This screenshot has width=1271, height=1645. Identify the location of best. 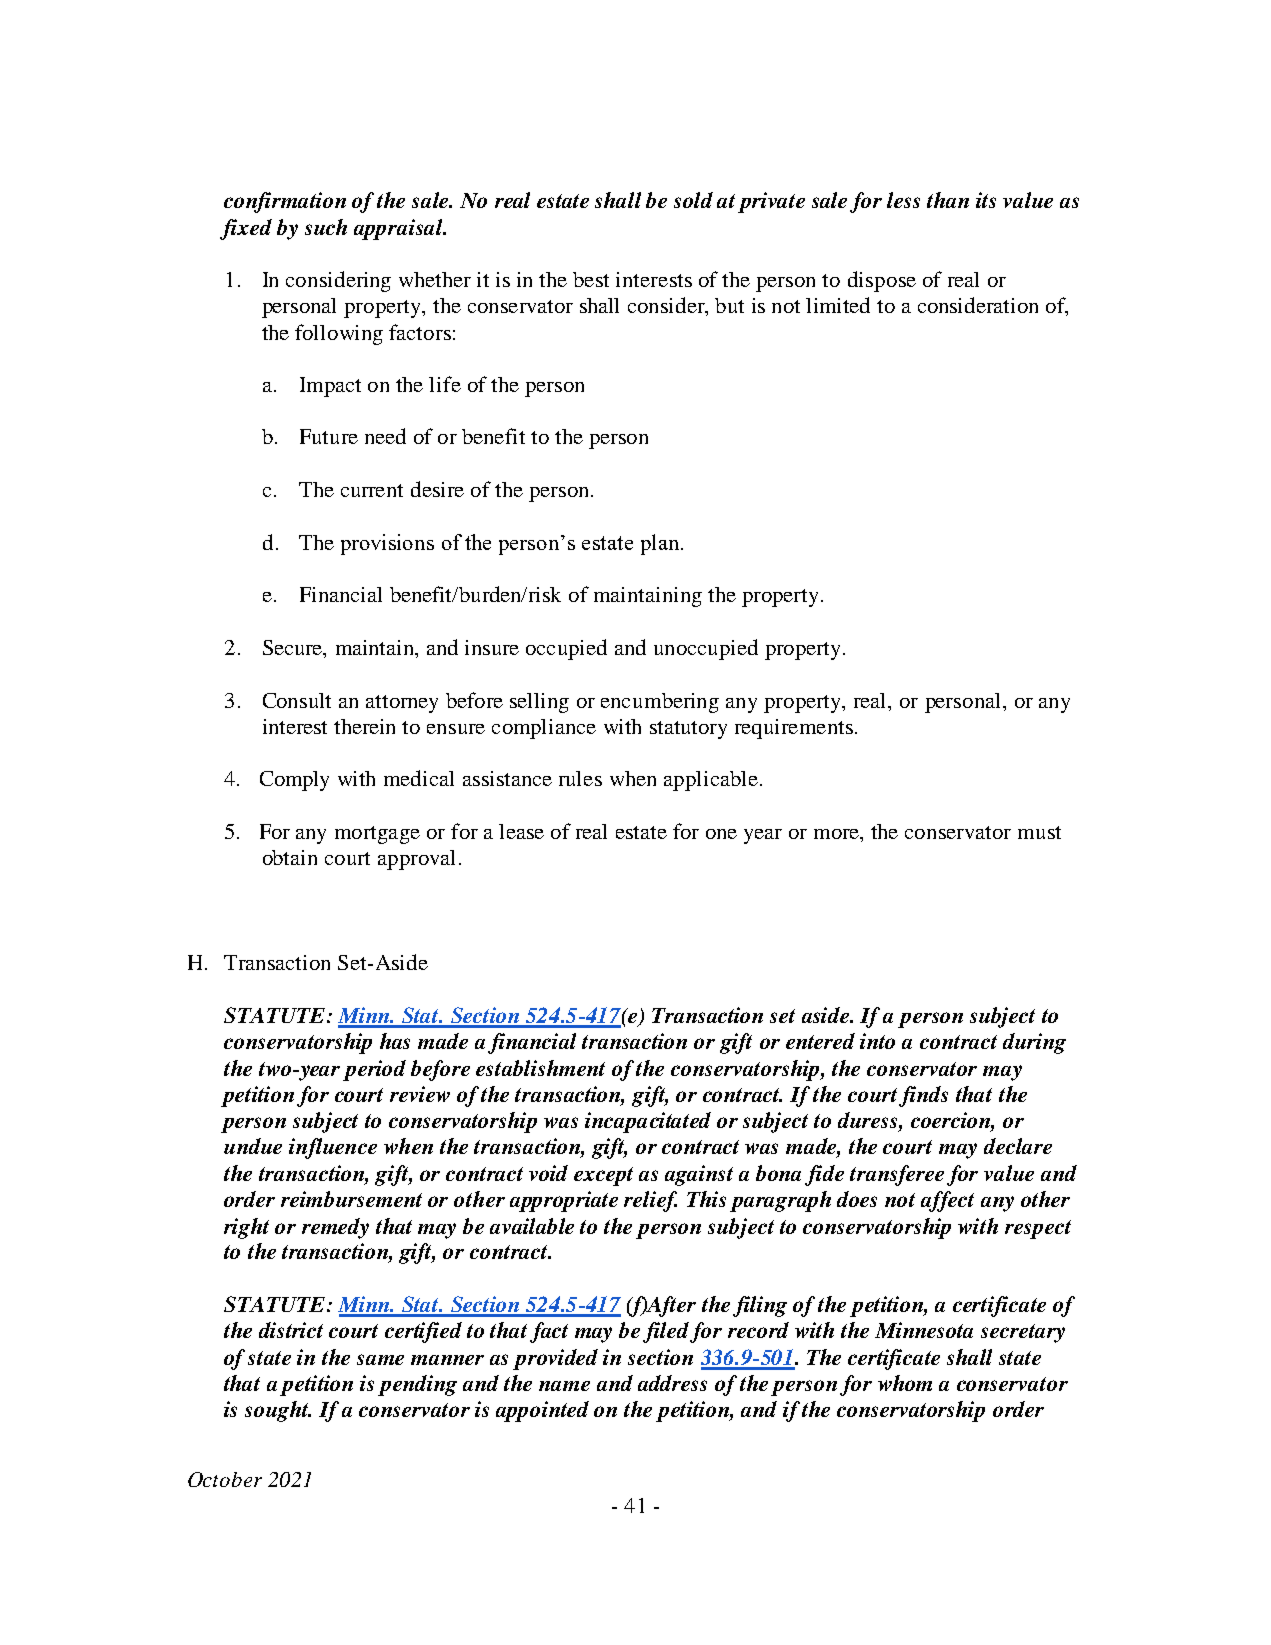
(591, 279).
